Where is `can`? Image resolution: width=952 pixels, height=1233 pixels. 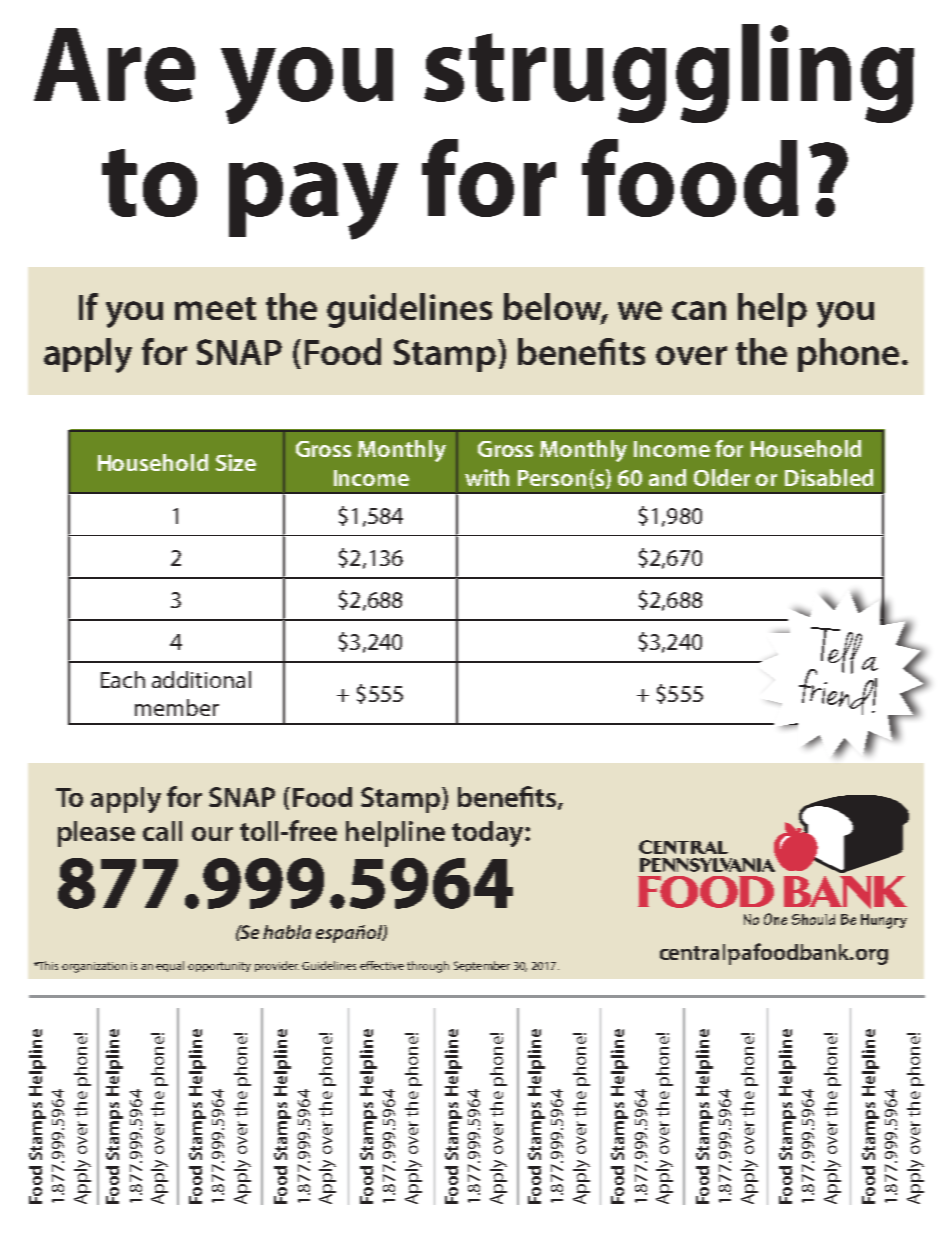 can is located at coordinates (699, 310).
